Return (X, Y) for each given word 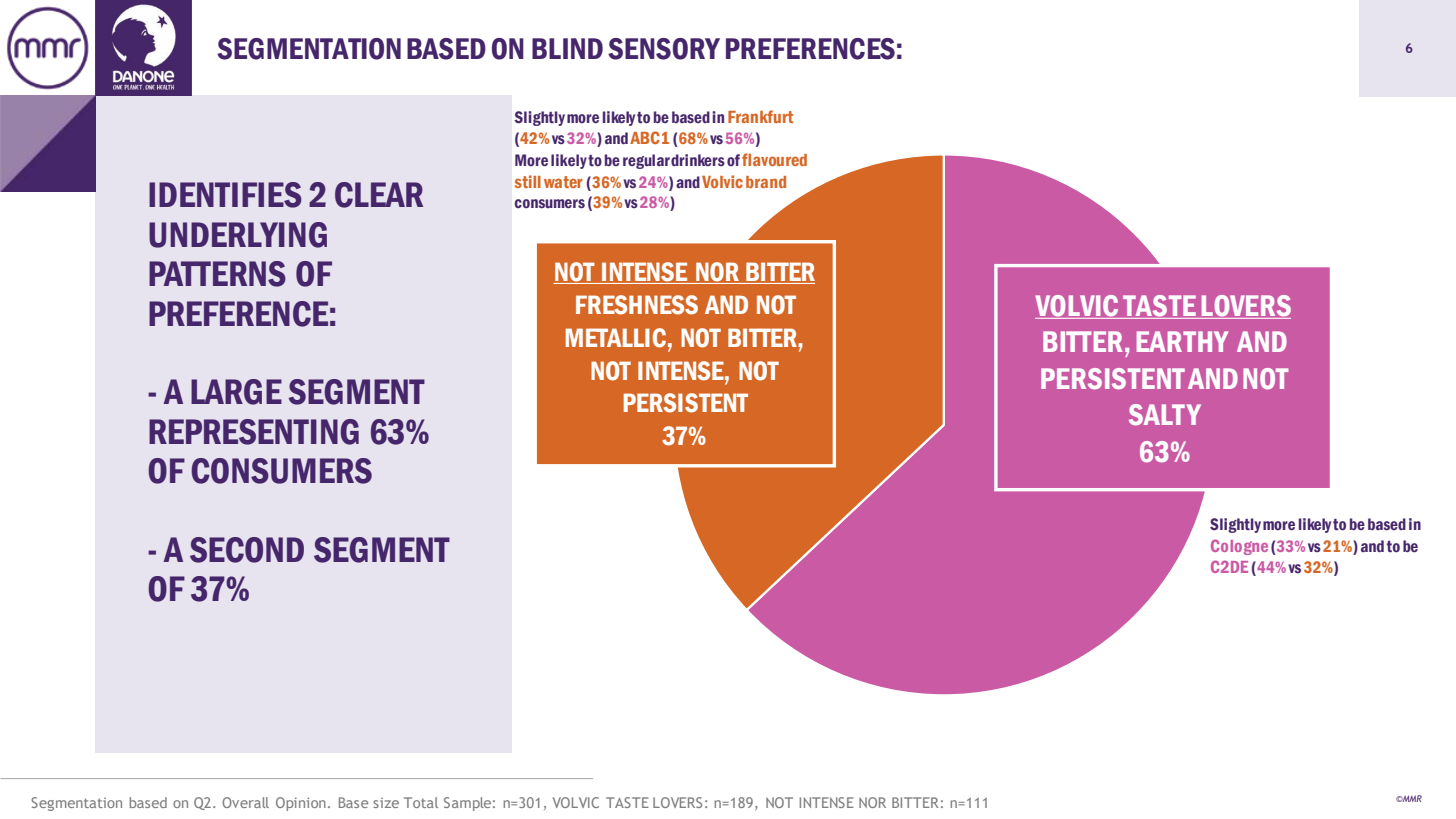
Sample (467, 804)
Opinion (301, 804)
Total (421, 802)
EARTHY (1182, 341)
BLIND (567, 48)
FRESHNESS (637, 305)
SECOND (247, 550)
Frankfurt (760, 116)
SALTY (1165, 415)
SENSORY (664, 49)
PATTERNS (217, 274)
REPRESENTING (254, 432)
